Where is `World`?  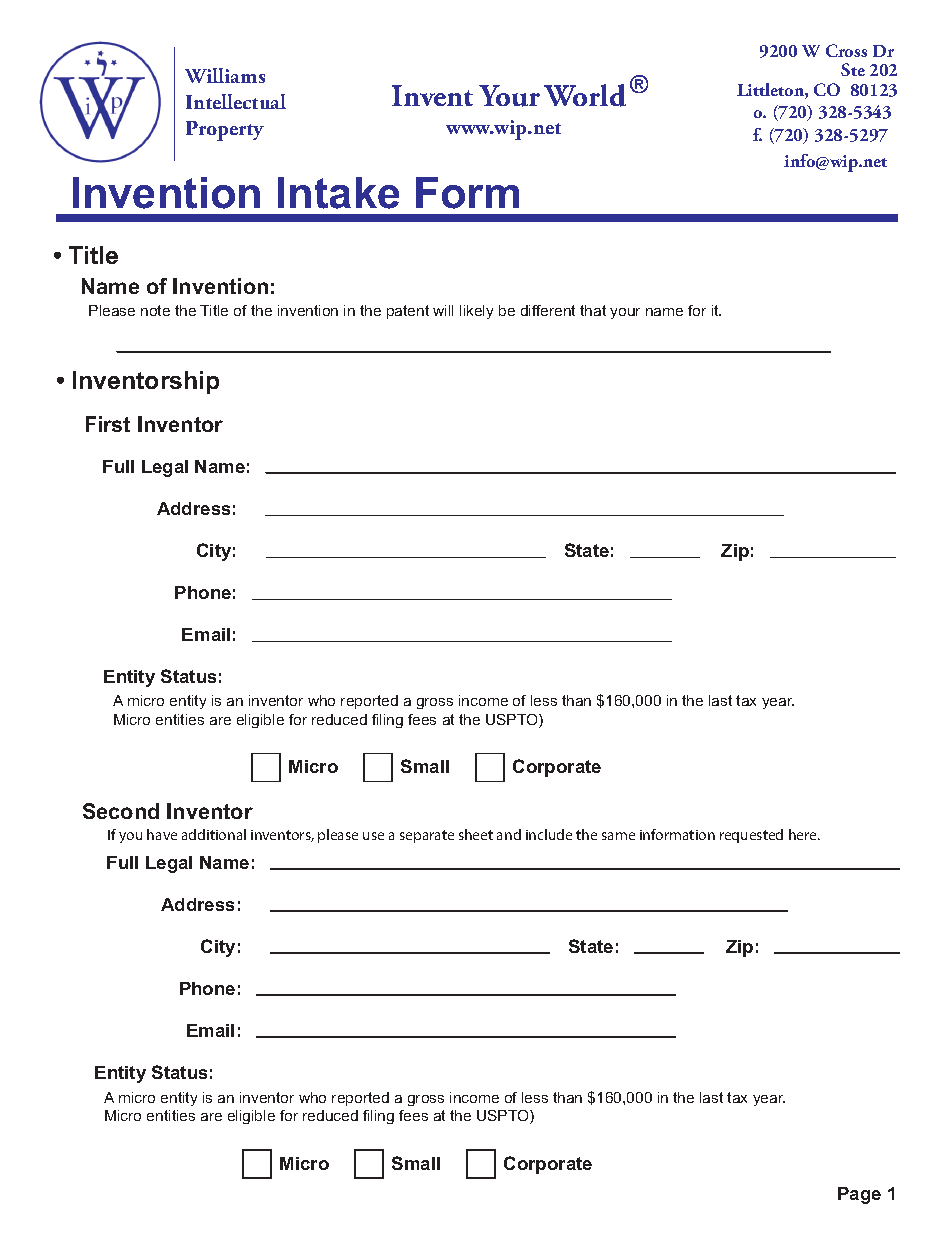 World is located at coordinates (585, 95).
